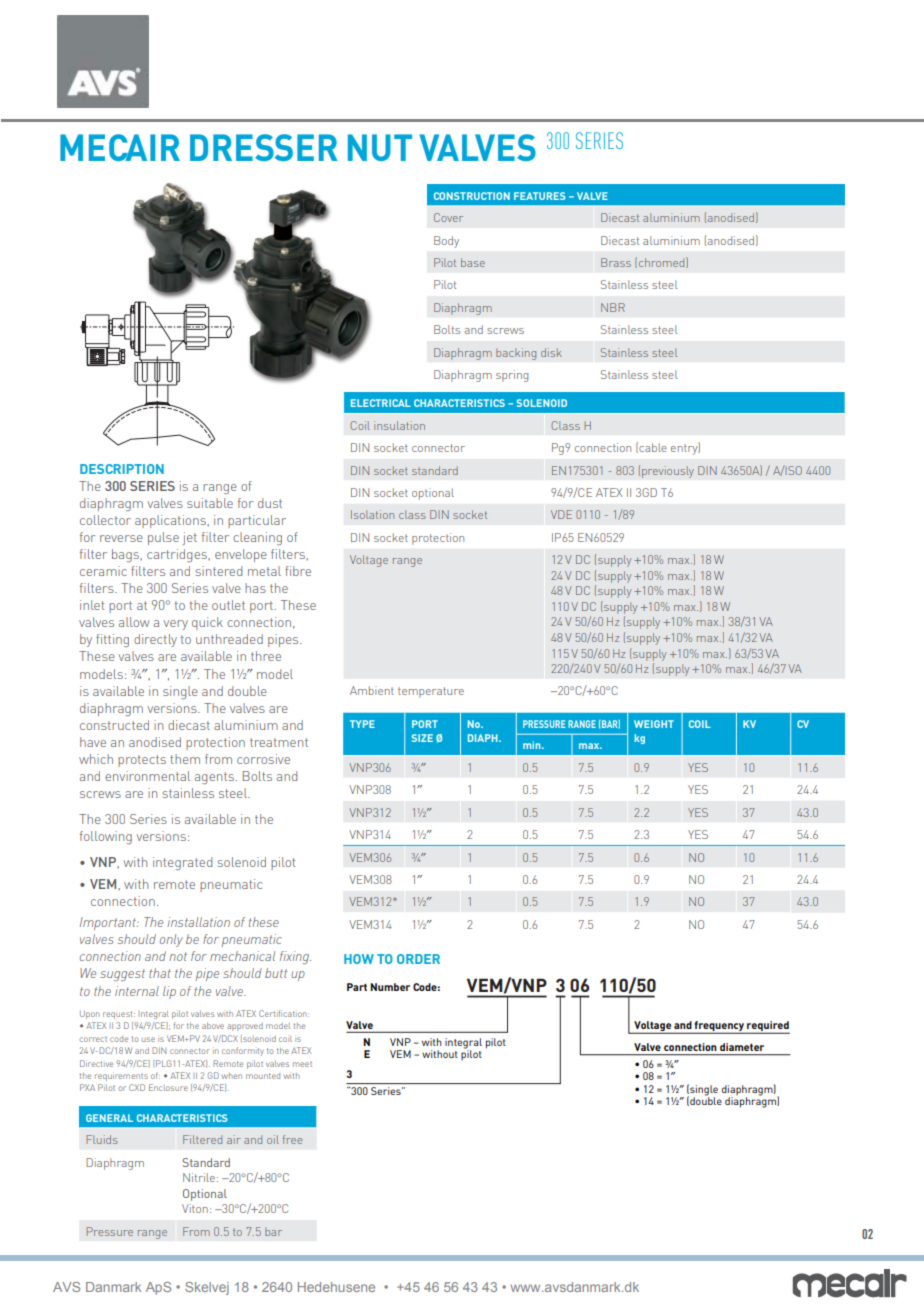 The height and width of the screenshot is (1308, 924). Describe the element at coordinates (155, 640) in the screenshot. I see `directly` at that location.
